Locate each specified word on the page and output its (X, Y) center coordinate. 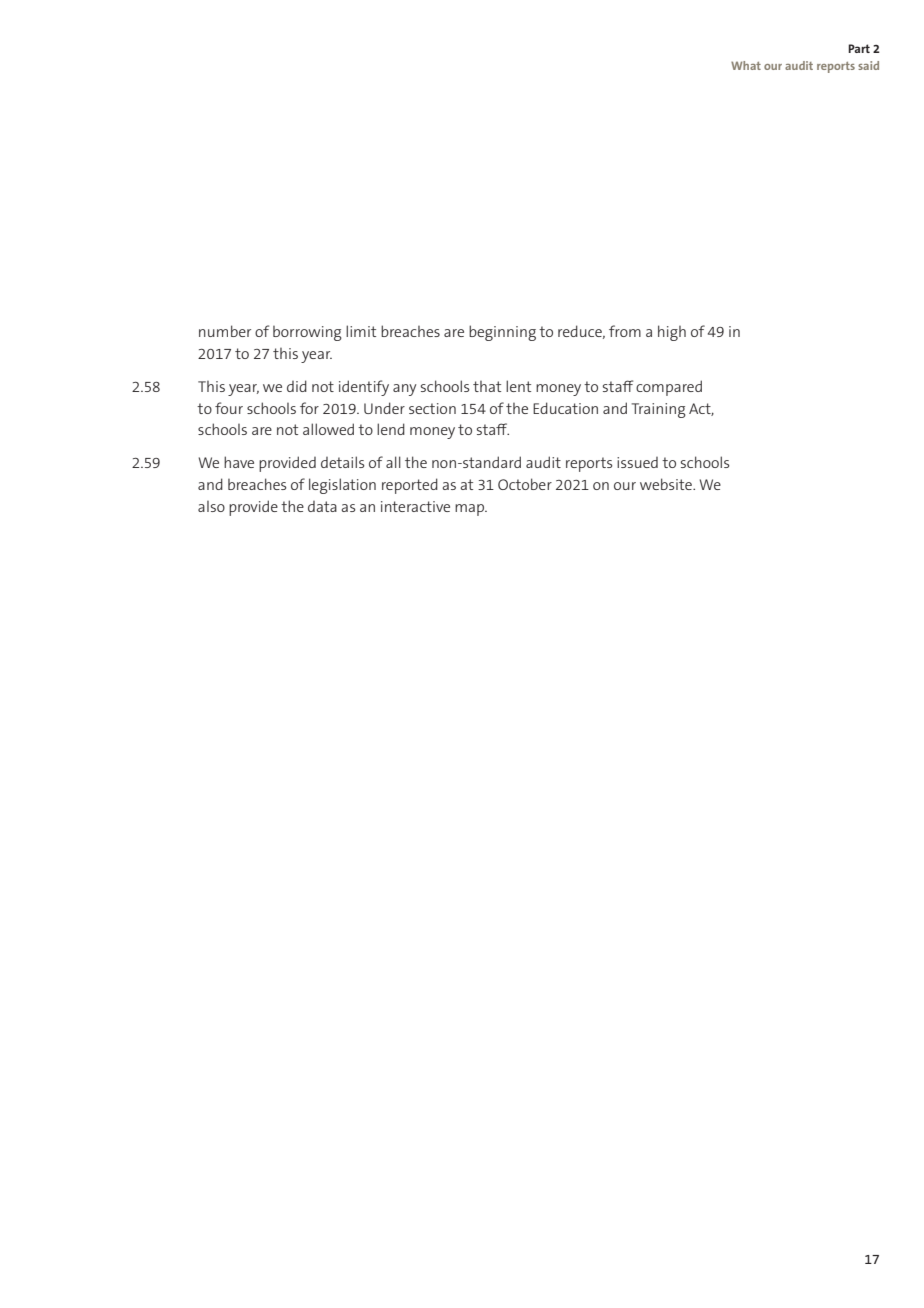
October (525, 484)
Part (859, 48)
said (868, 65)
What (746, 65)
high (672, 333)
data (322, 506)
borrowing (307, 333)
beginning (502, 333)
